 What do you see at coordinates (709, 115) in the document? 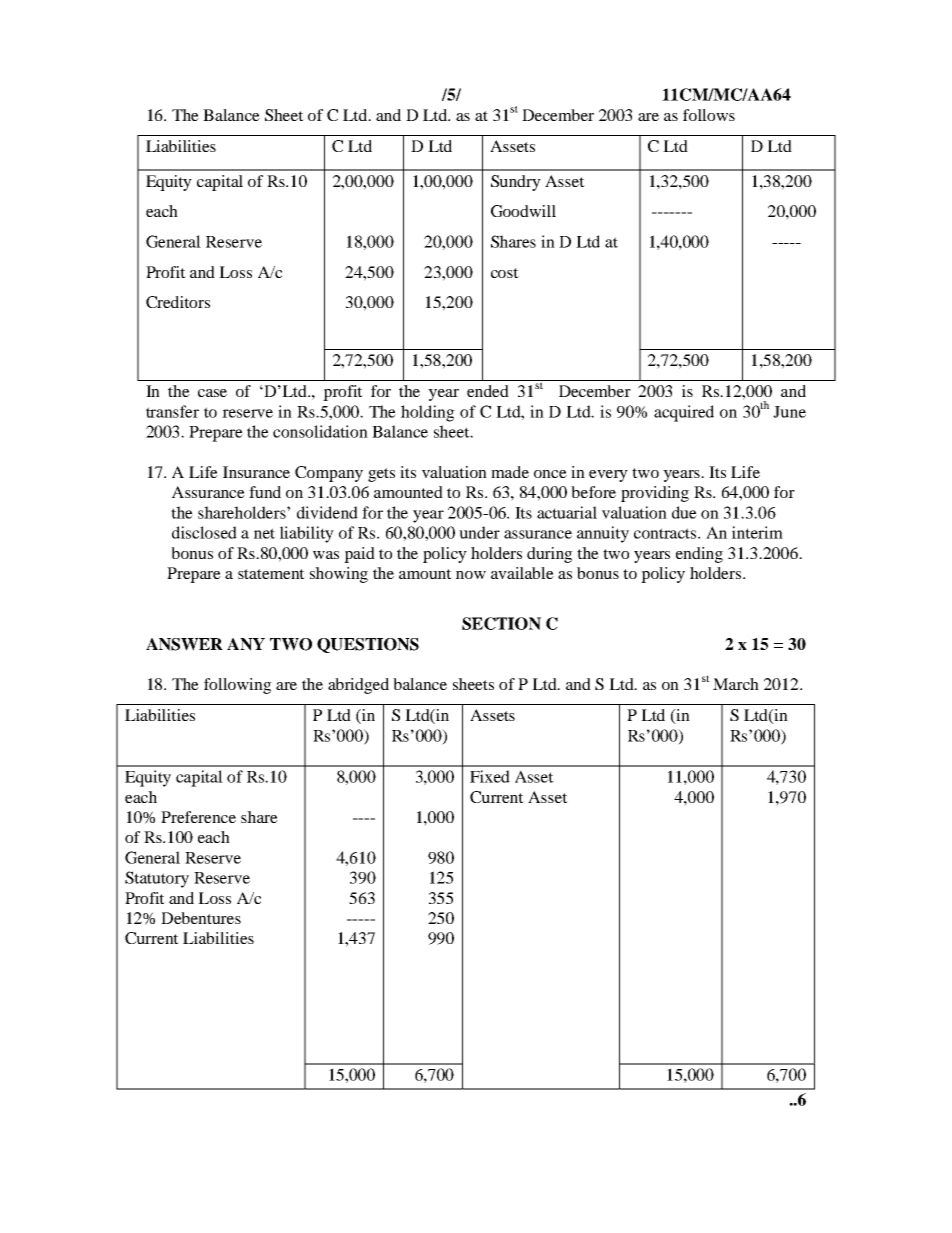
I see `follows` at bounding box center [709, 115].
